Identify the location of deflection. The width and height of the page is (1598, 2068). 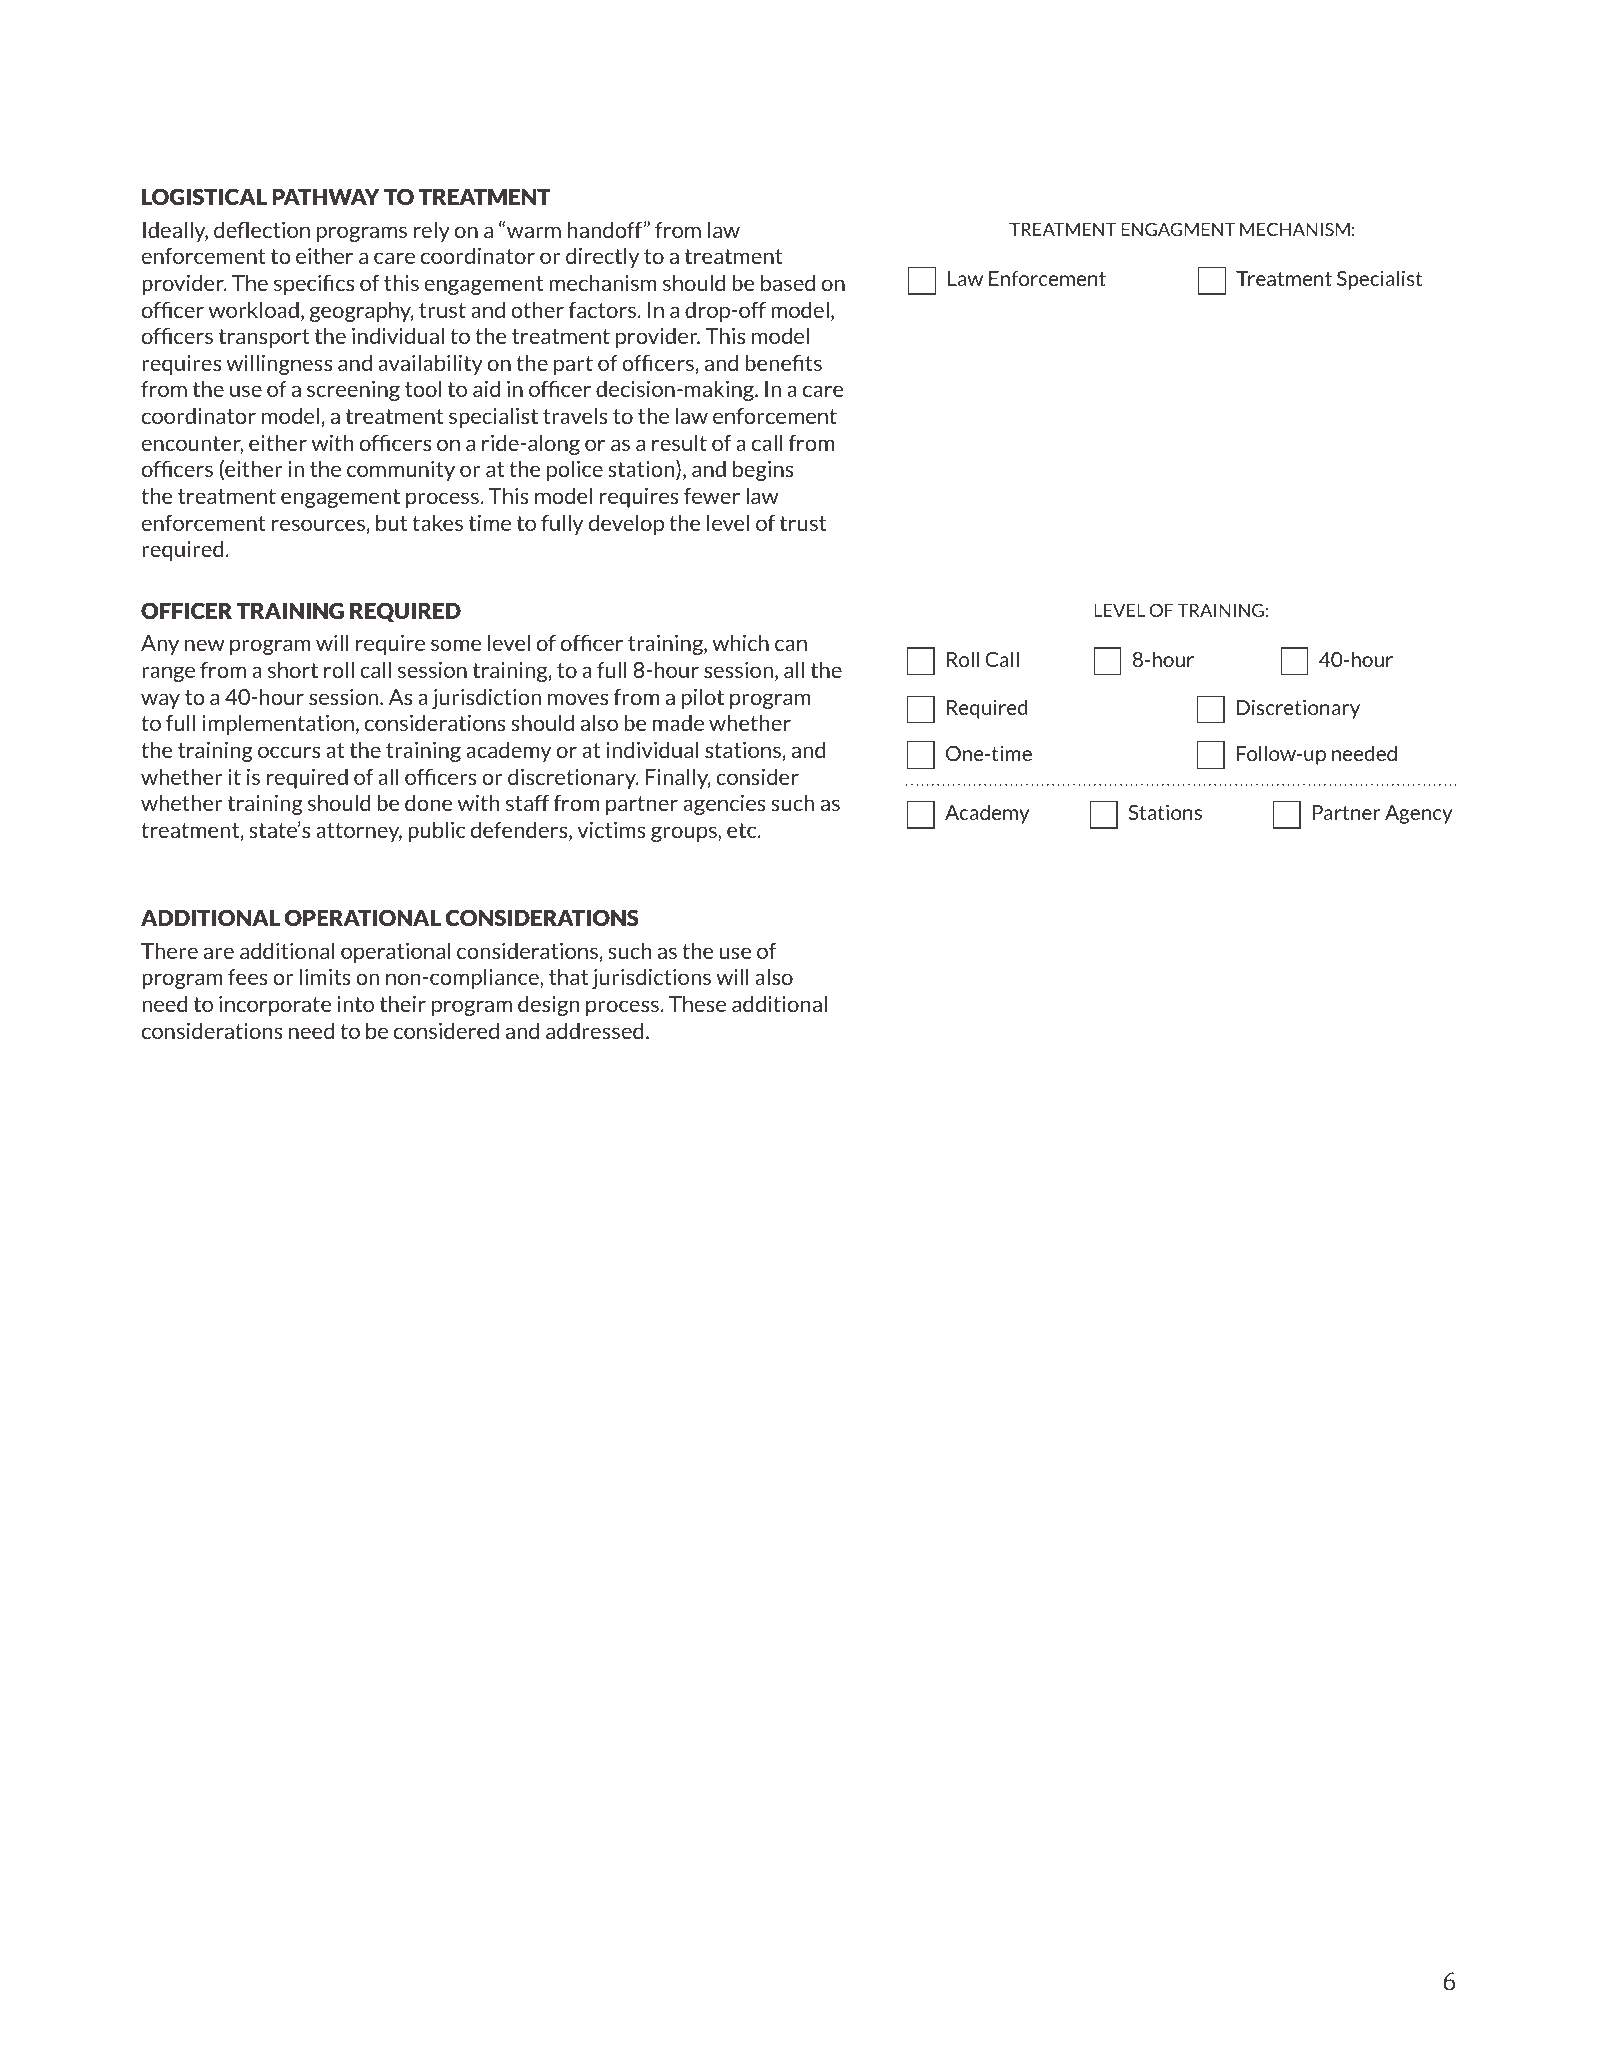
(262, 229).
